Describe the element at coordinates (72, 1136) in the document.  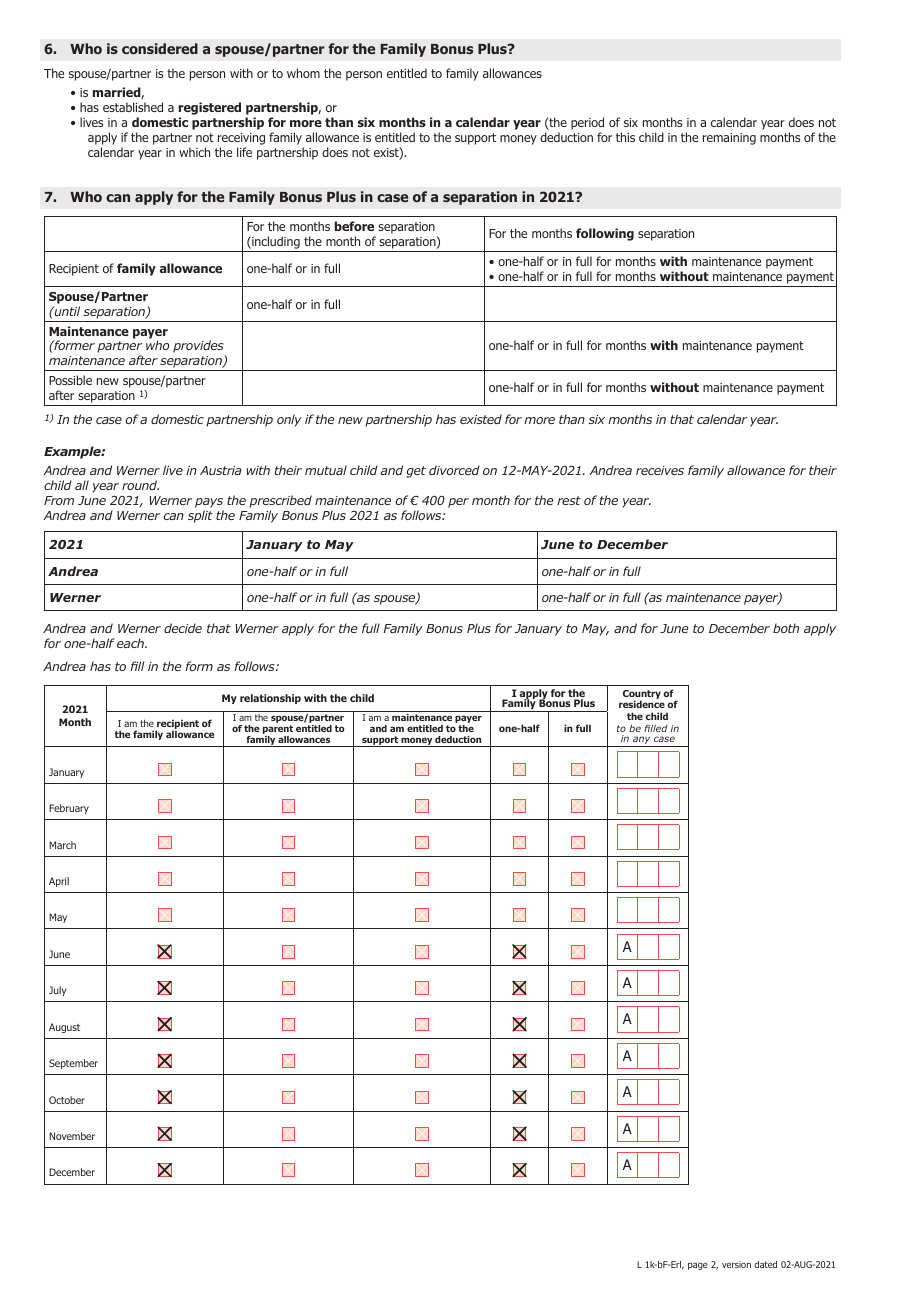
I see `November` at that location.
